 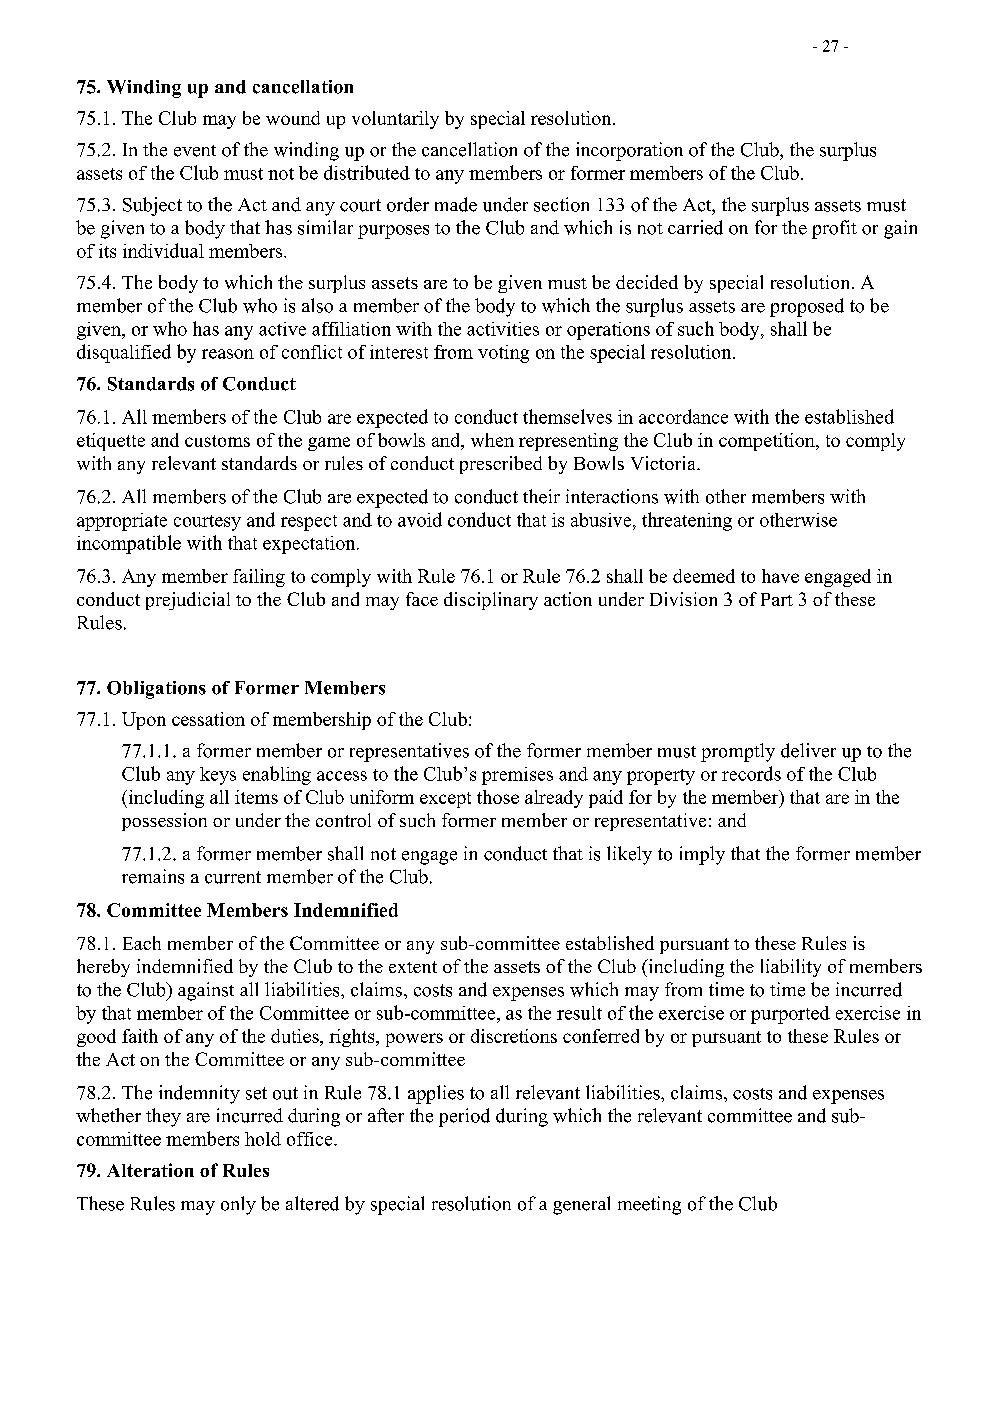 I want to click on made, so click(x=456, y=204).
